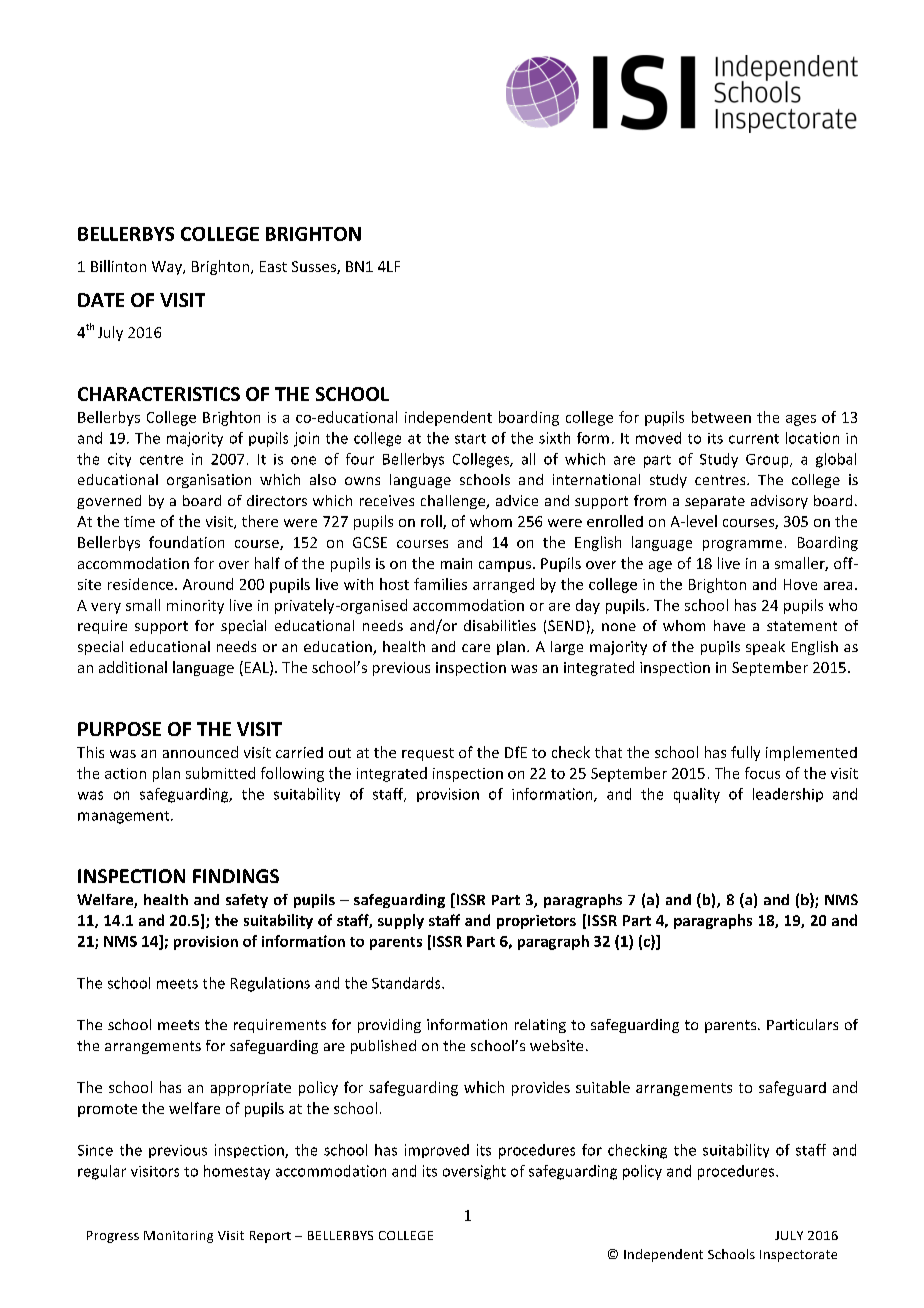 The width and height of the screenshot is (924, 1308). Describe the element at coordinates (440, 584) in the screenshot. I see `families` at that location.
